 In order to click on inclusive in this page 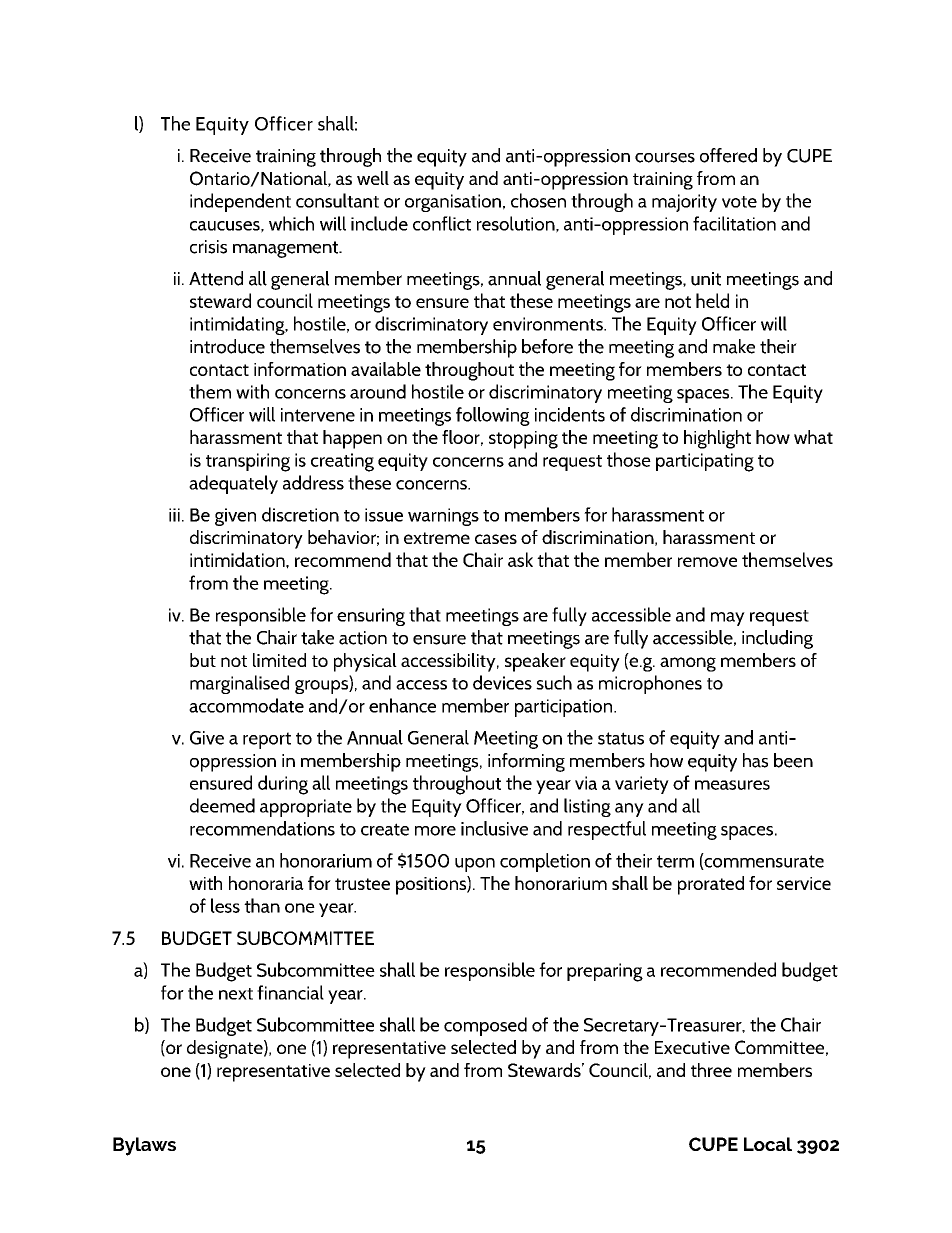, I will do `click(494, 828)`.
